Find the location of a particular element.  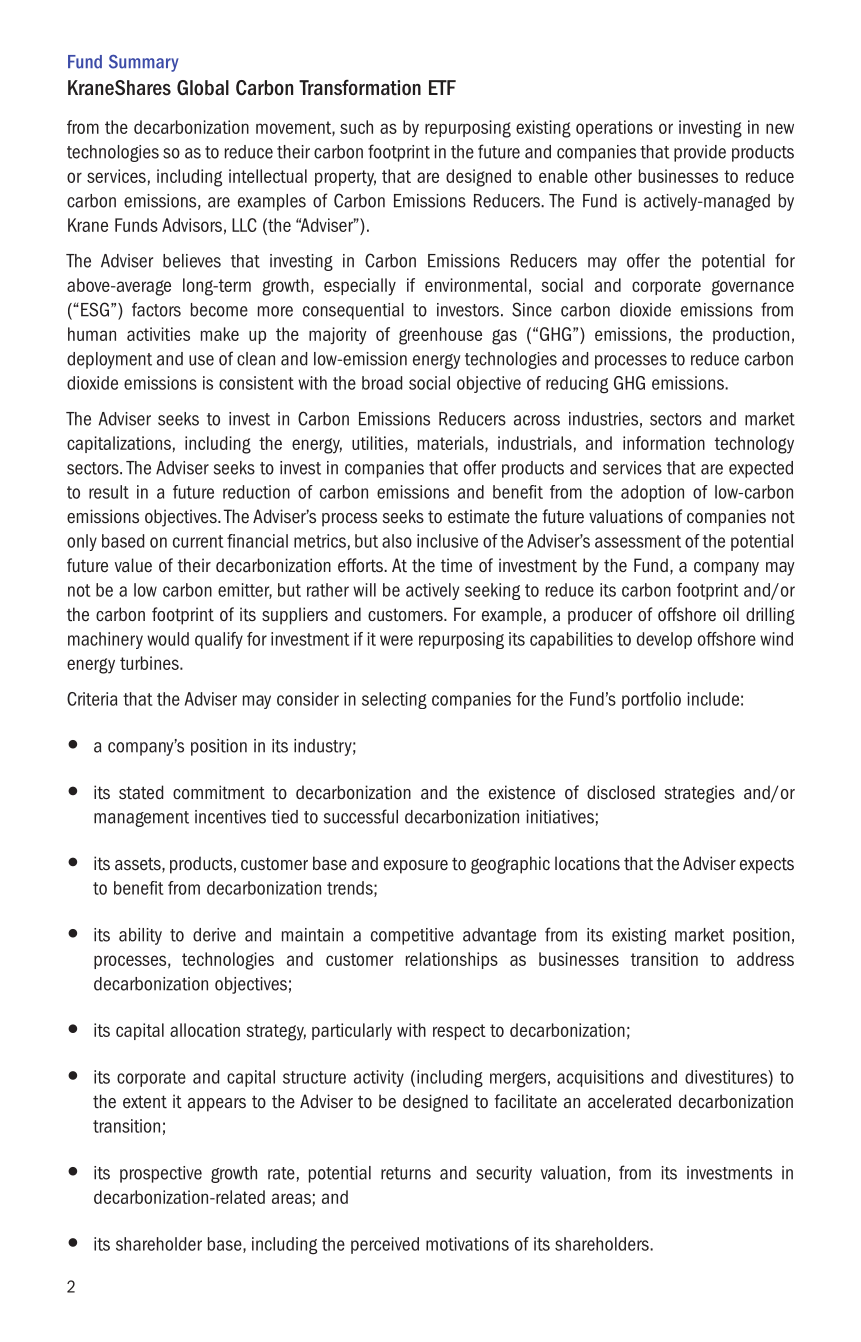

management is located at coordinates (141, 819).
